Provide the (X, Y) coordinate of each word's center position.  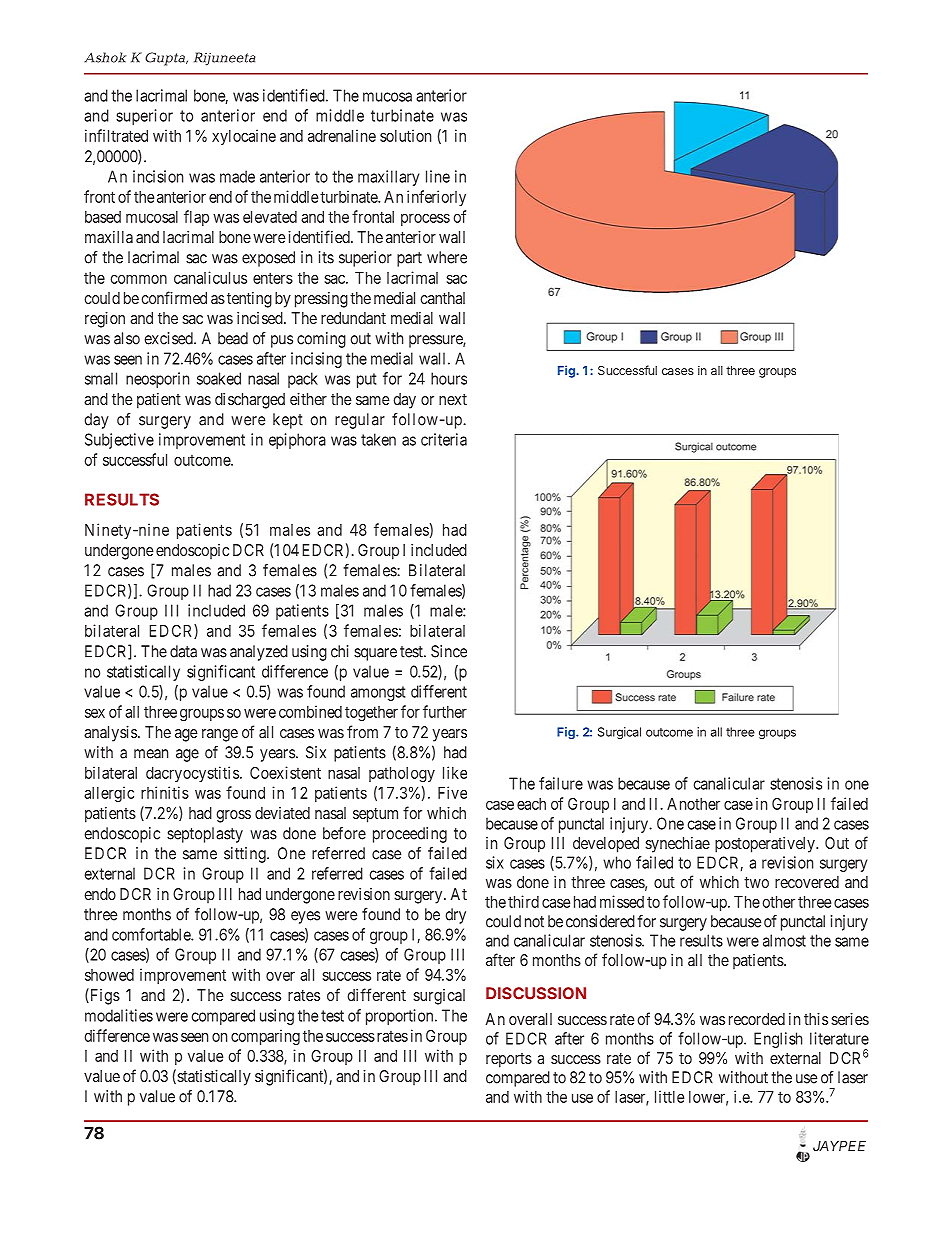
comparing (265, 1037)
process (425, 219)
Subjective (119, 441)
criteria (444, 439)
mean (151, 754)
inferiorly (436, 198)
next (453, 399)
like (455, 772)
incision (158, 176)
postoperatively (766, 845)
